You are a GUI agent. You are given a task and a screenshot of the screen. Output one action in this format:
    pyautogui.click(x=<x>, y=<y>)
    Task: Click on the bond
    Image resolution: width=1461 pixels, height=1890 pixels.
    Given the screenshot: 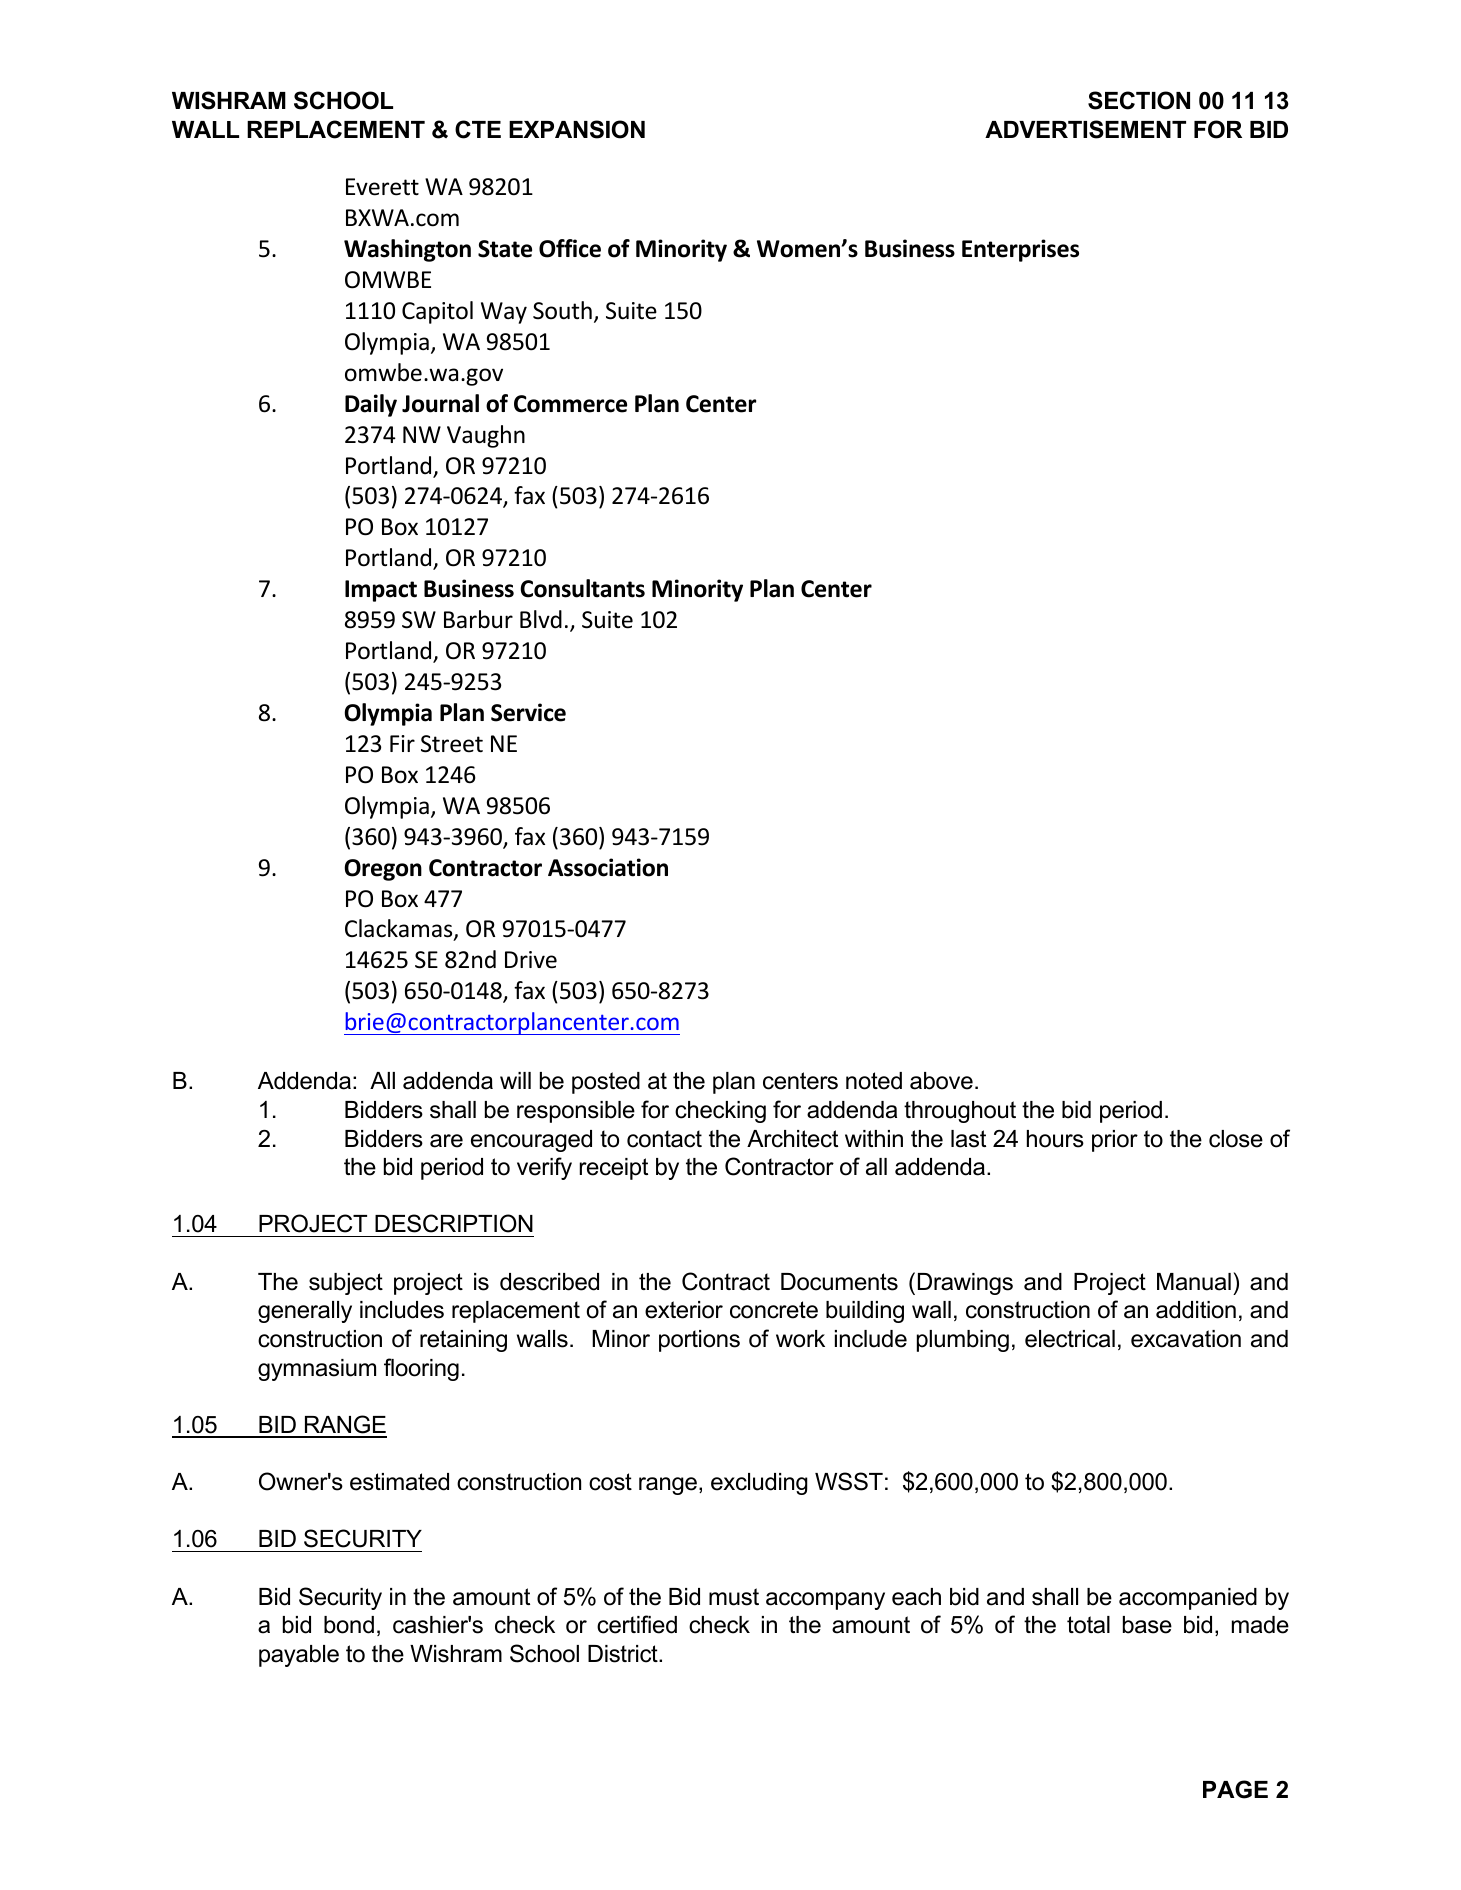 What is the action you would take?
    pyautogui.click(x=349, y=1625)
